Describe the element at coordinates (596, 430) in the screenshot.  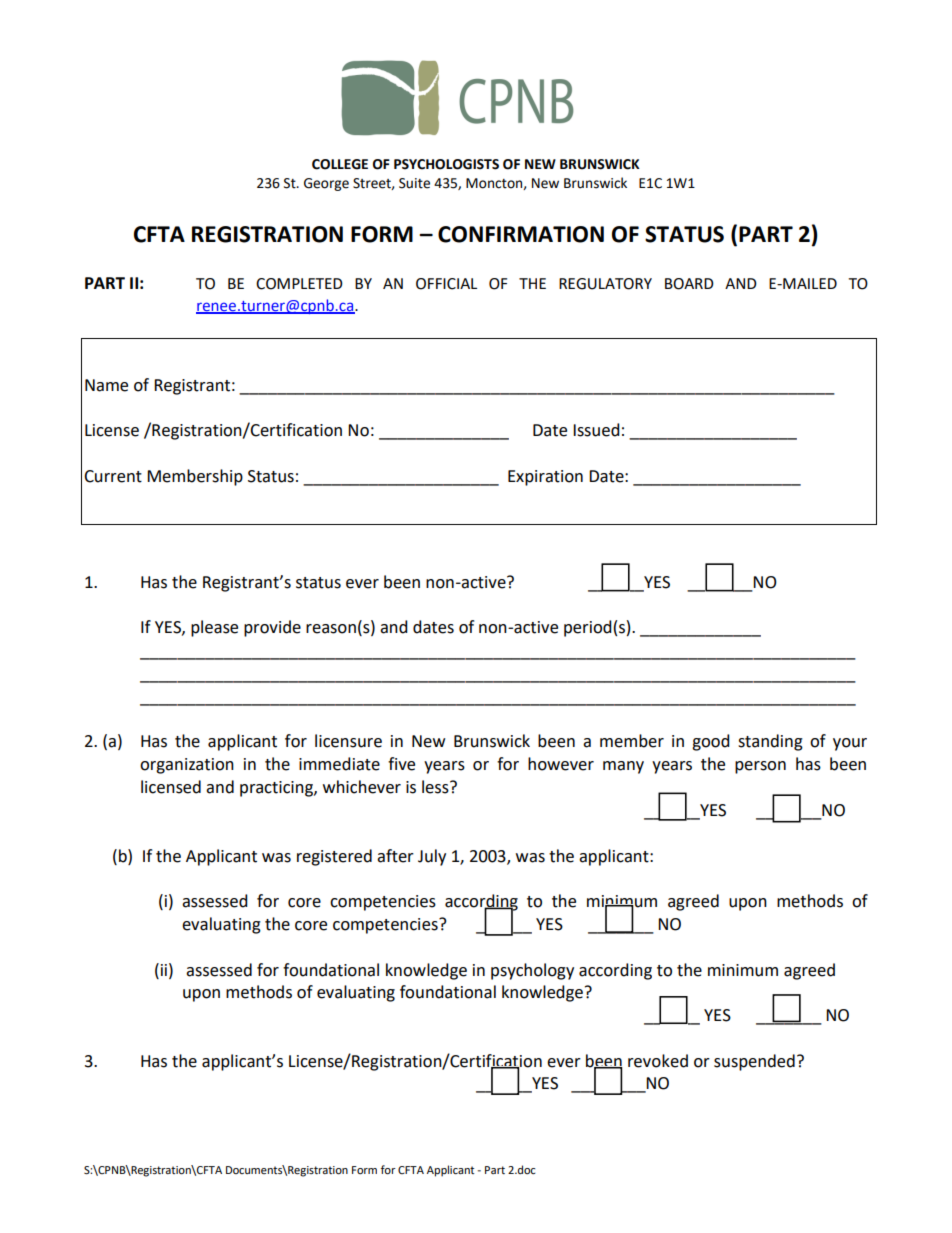
I see `Issued` at that location.
